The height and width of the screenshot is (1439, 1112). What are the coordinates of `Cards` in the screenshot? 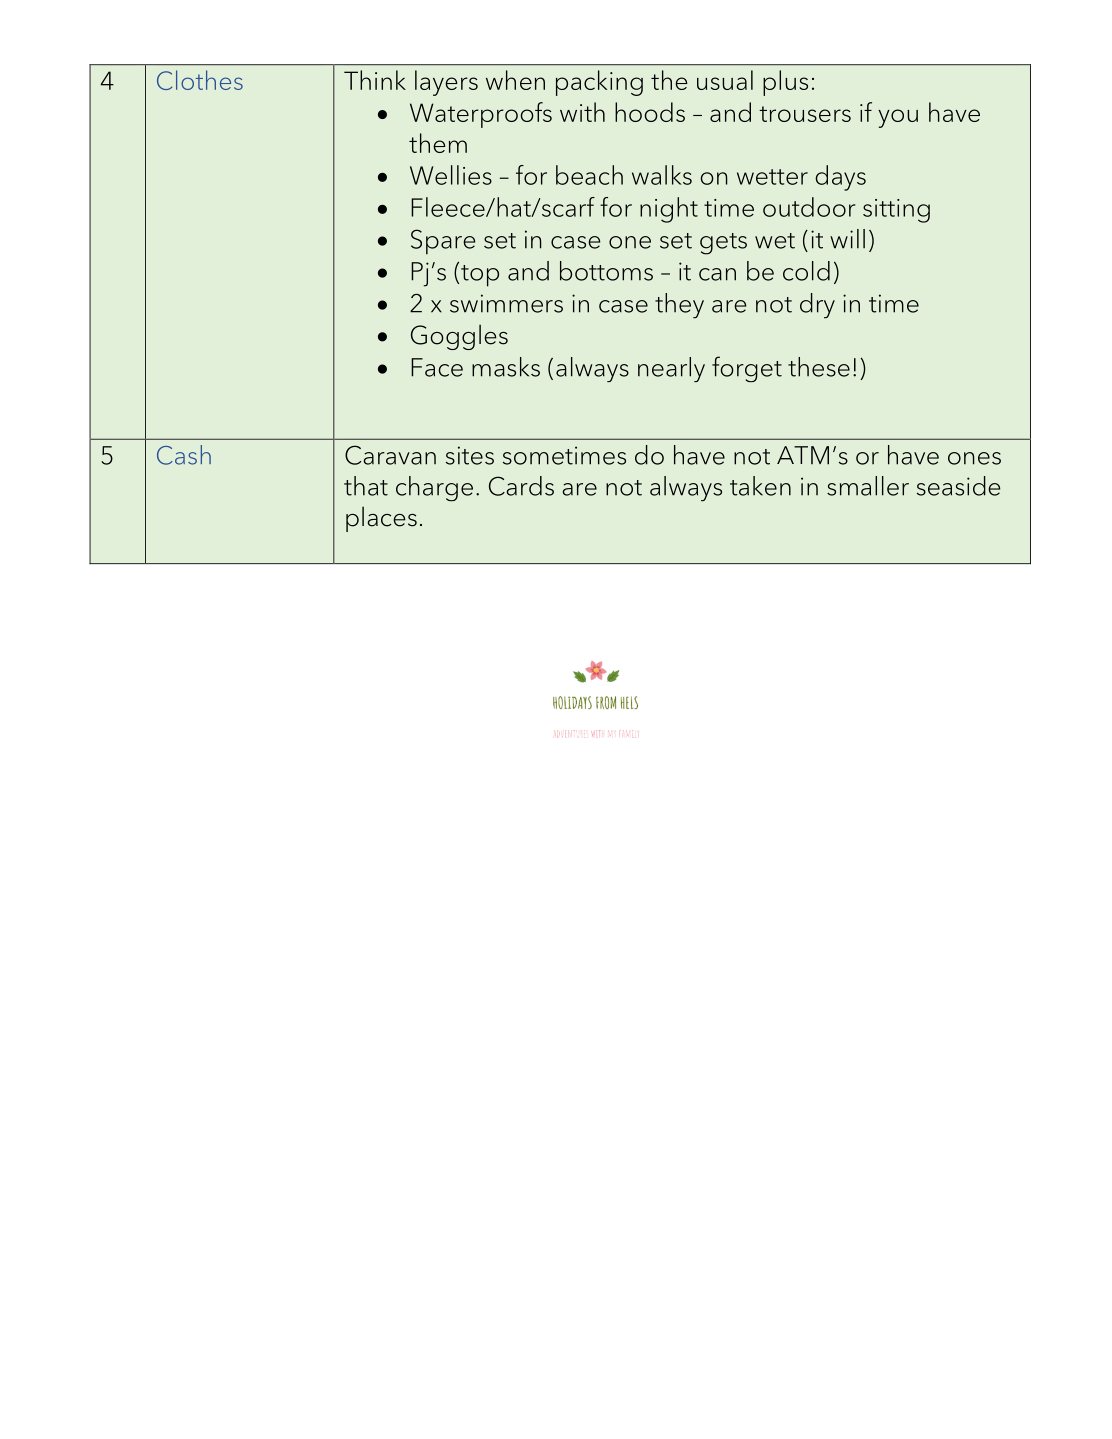 It's located at (521, 486).
